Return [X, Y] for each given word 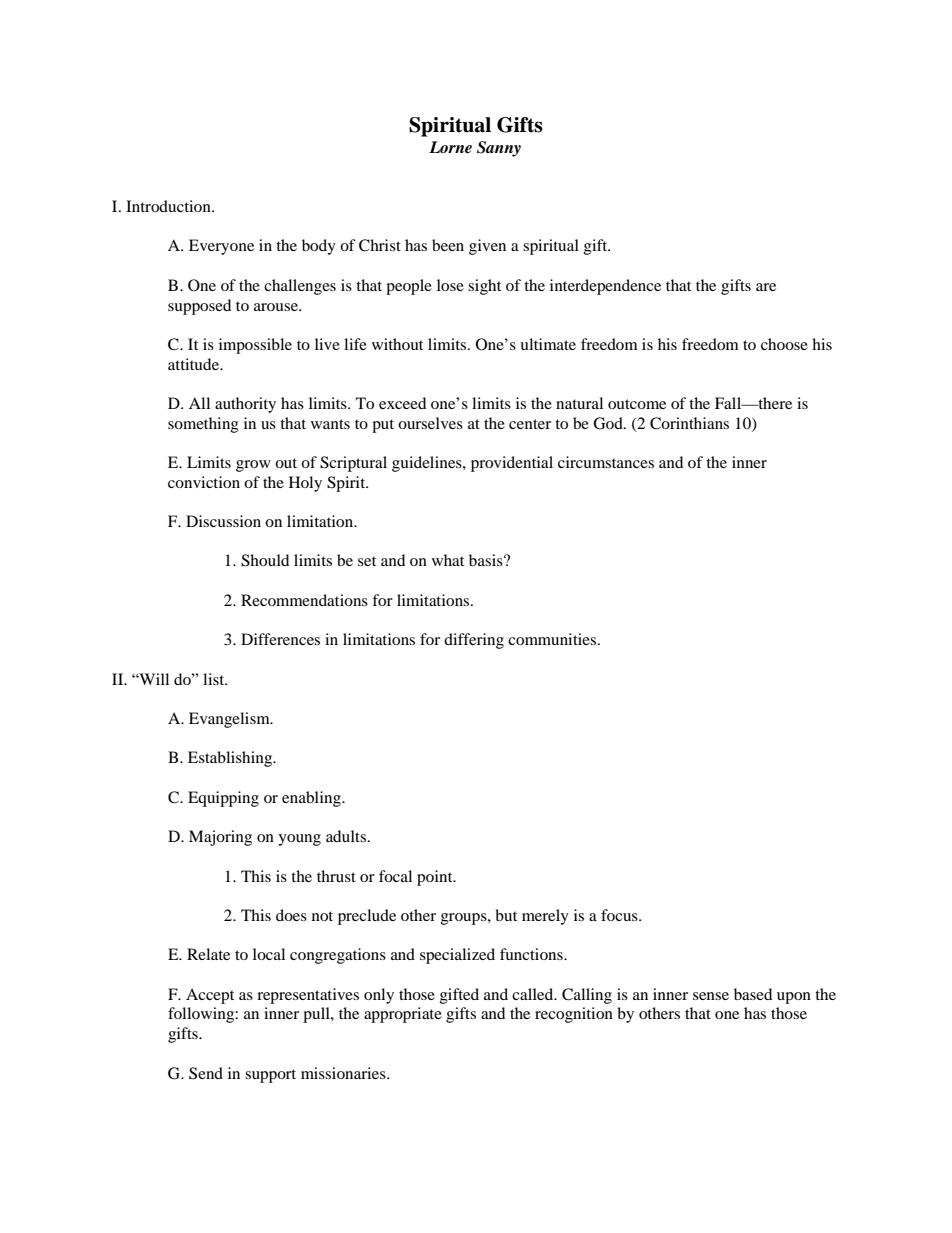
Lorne [450, 147]
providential [512, 464]
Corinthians [689, 423]
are [766, 287]
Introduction [169, 206]
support [270, 1076]
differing [474, 641]
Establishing [231, 759]
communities [553, 639]
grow [253, 466]
